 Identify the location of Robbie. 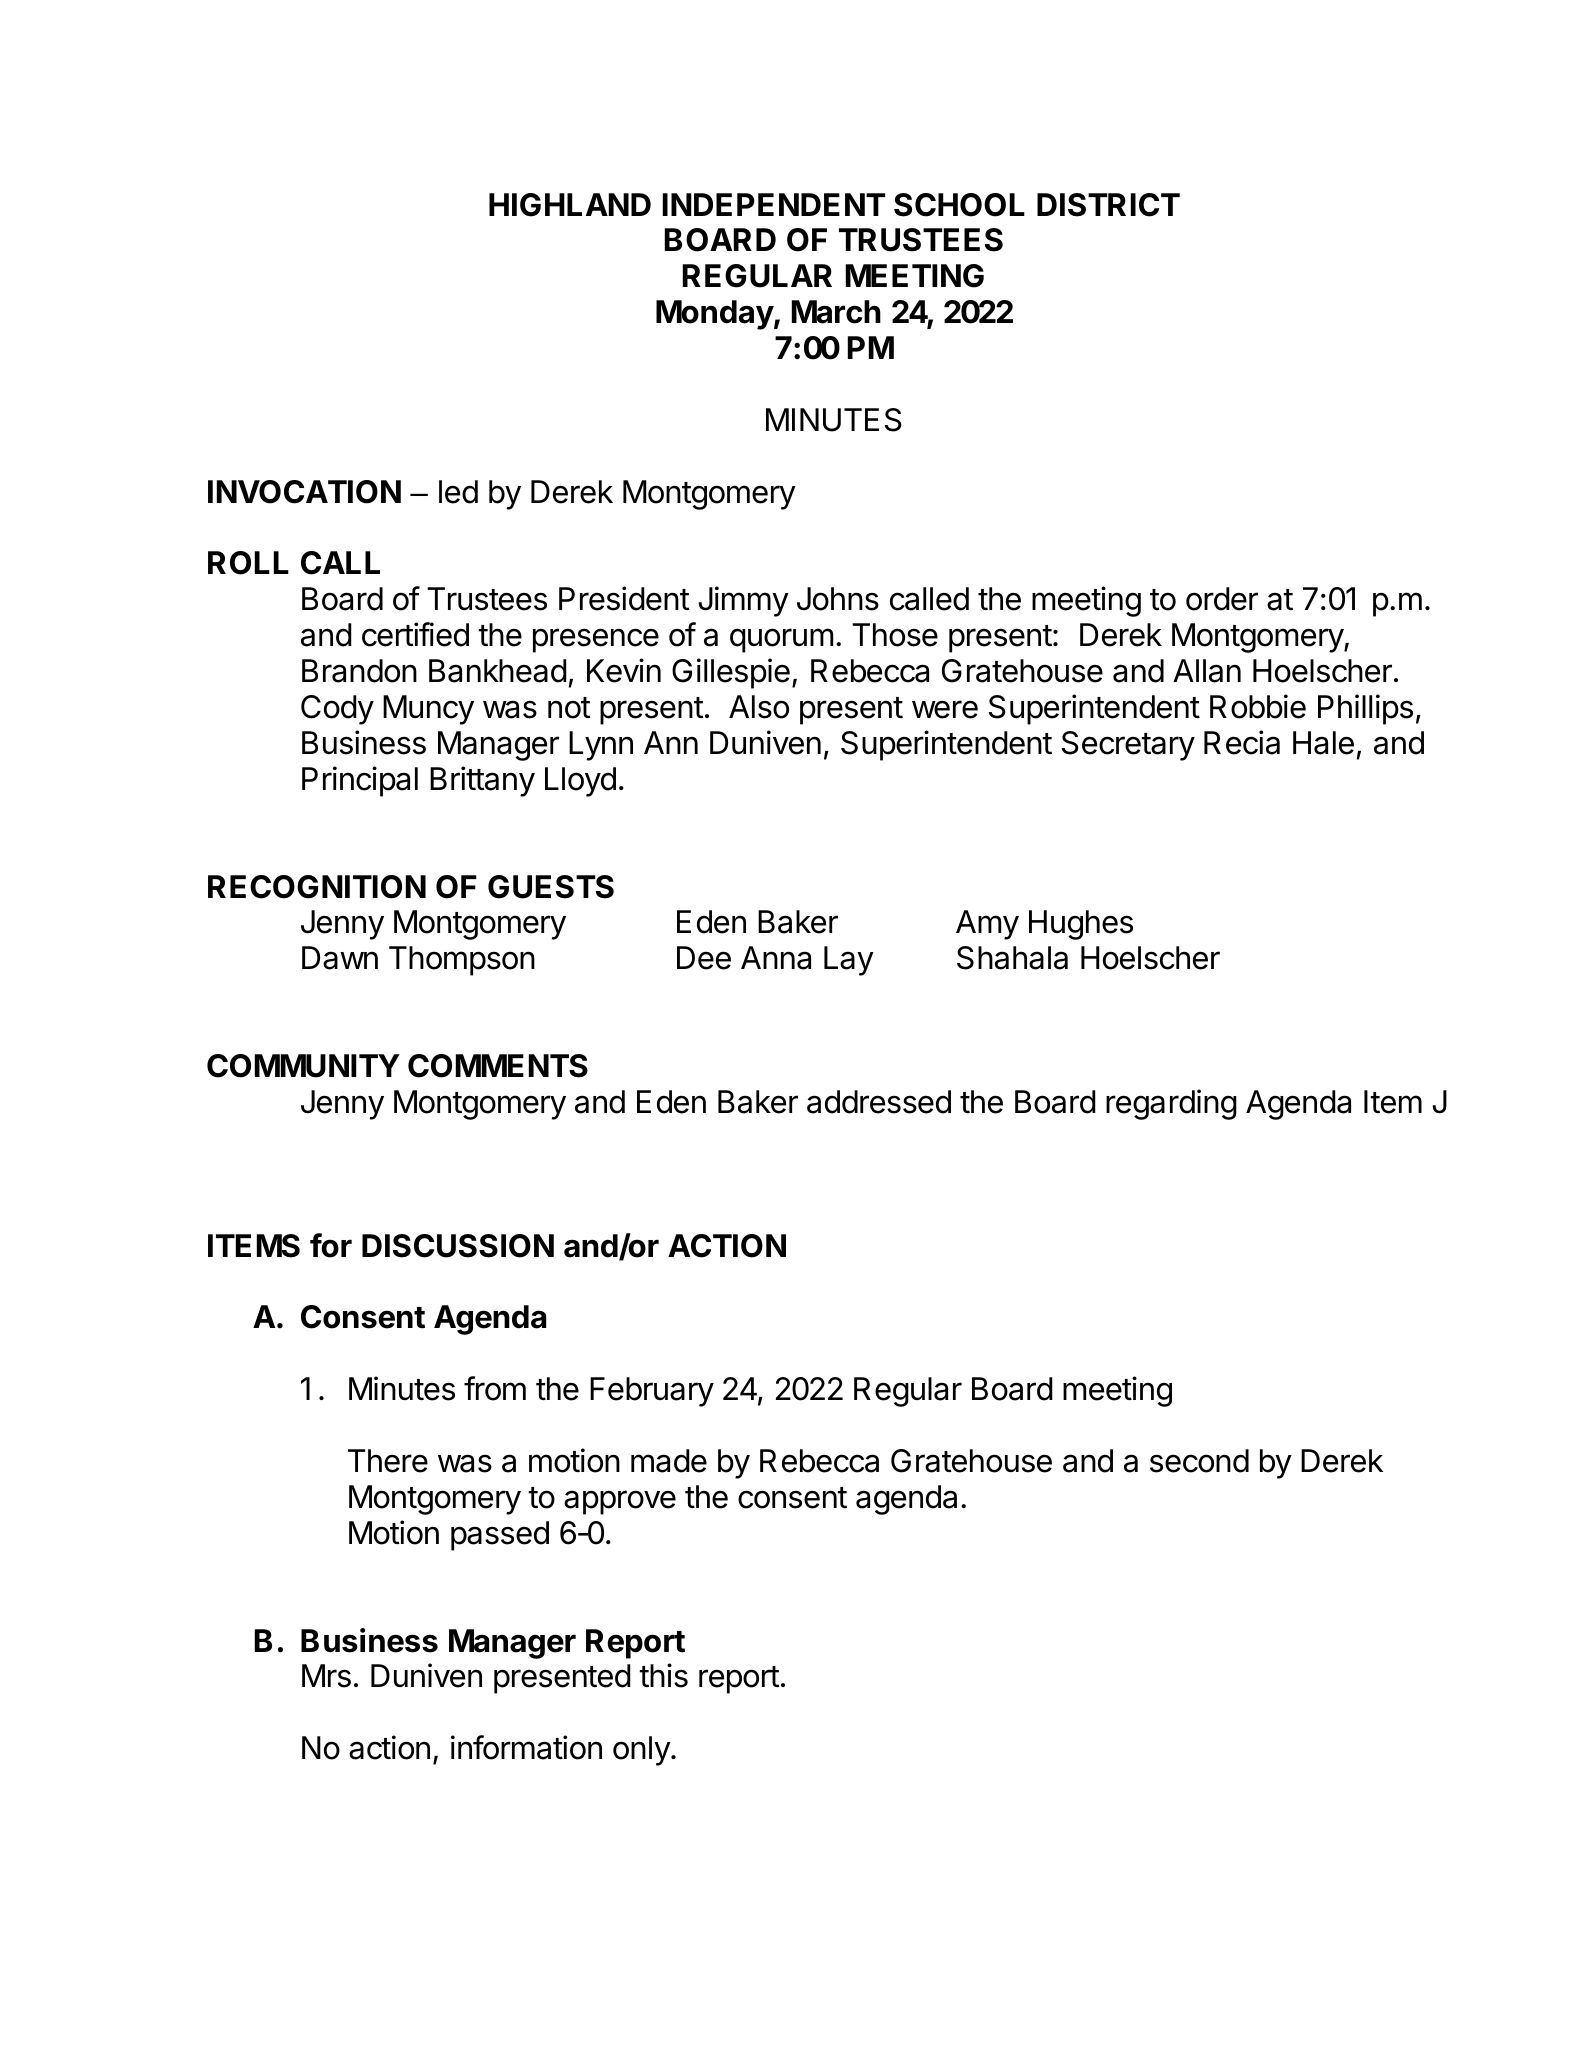
(1258, 706).
